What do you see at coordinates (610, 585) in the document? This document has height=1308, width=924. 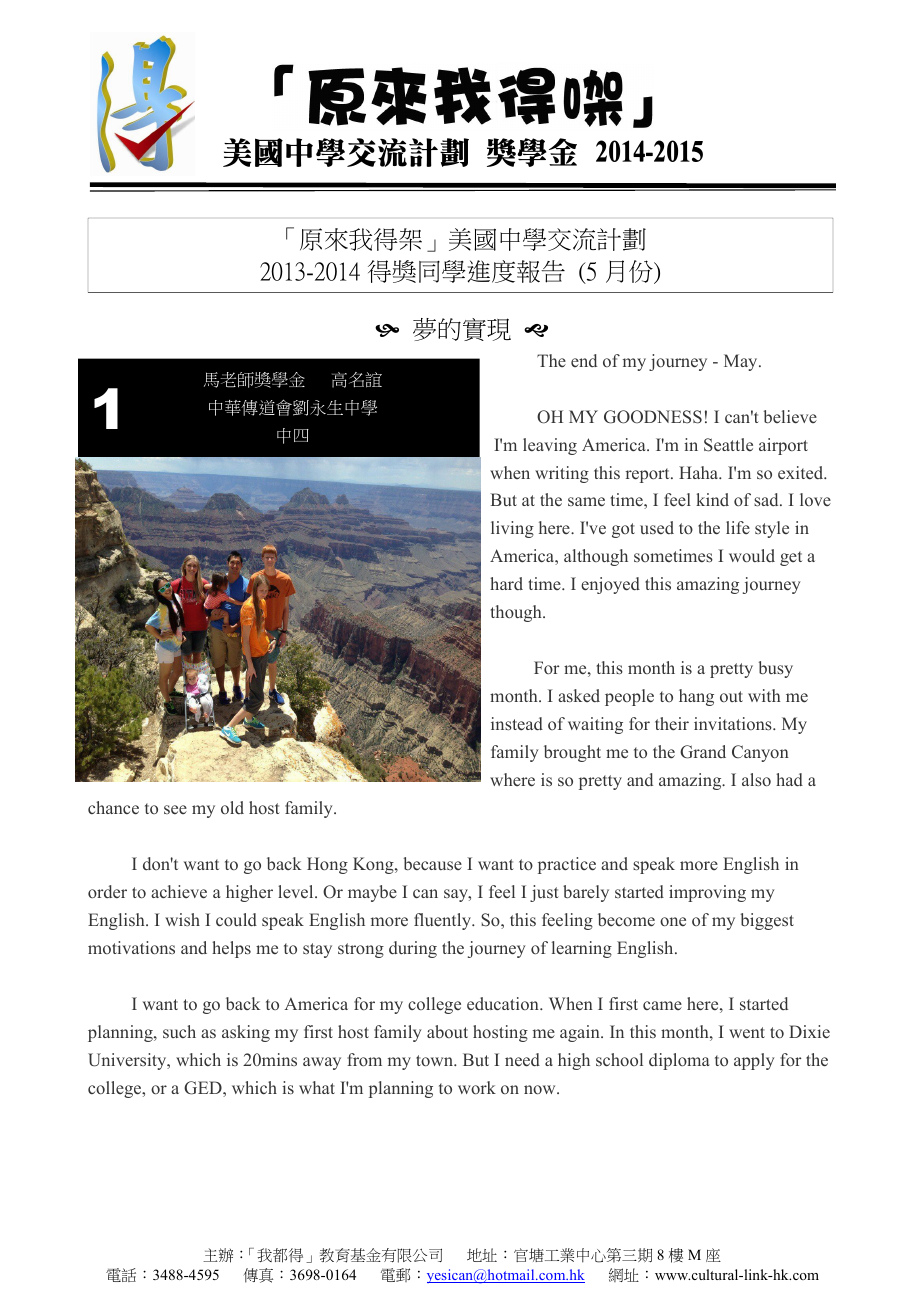 I see `enjoyed` at bounding box center [610, 585].
